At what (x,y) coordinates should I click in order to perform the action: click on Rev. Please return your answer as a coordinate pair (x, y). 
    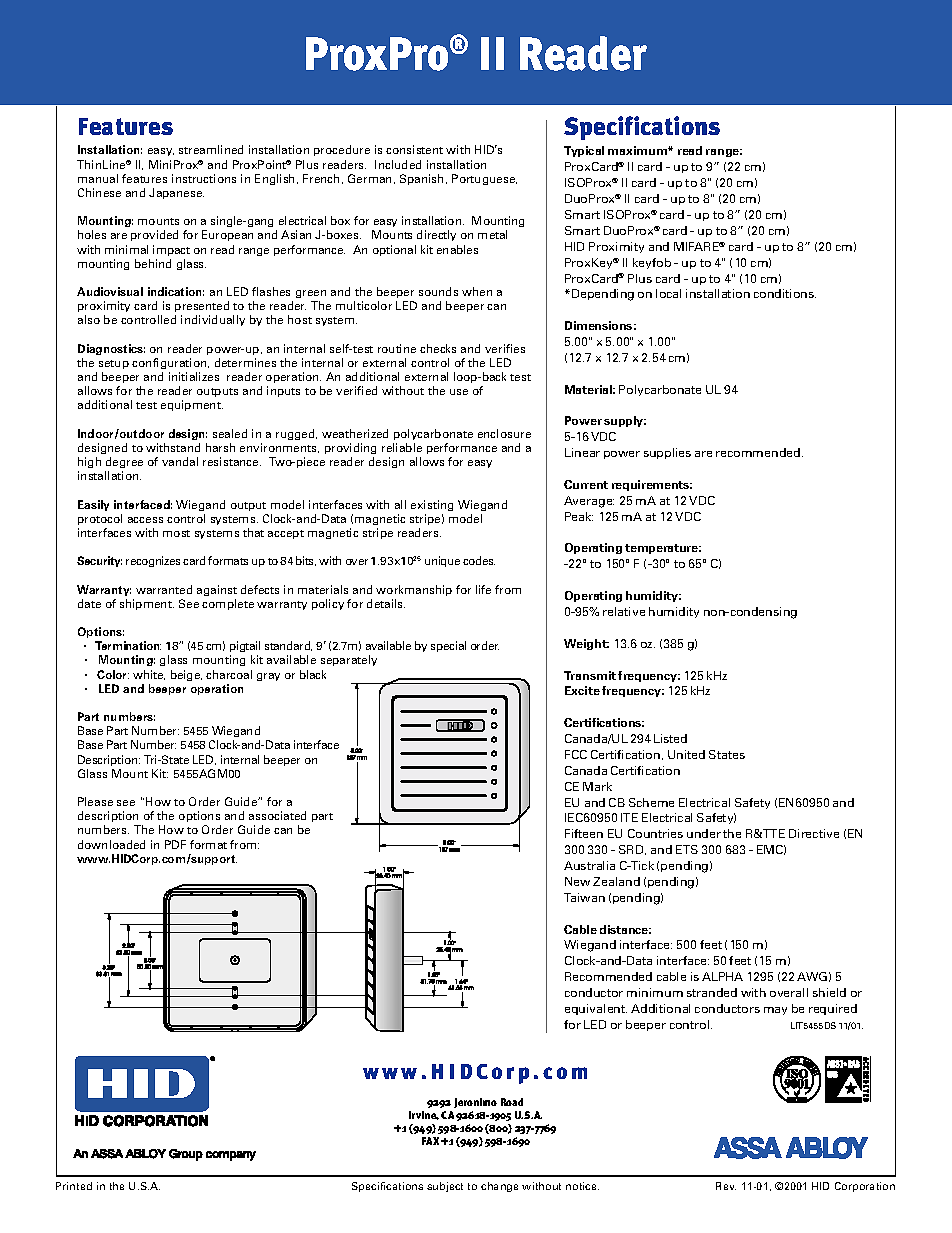
    Looking at the image, I should click on (726, 1186).
